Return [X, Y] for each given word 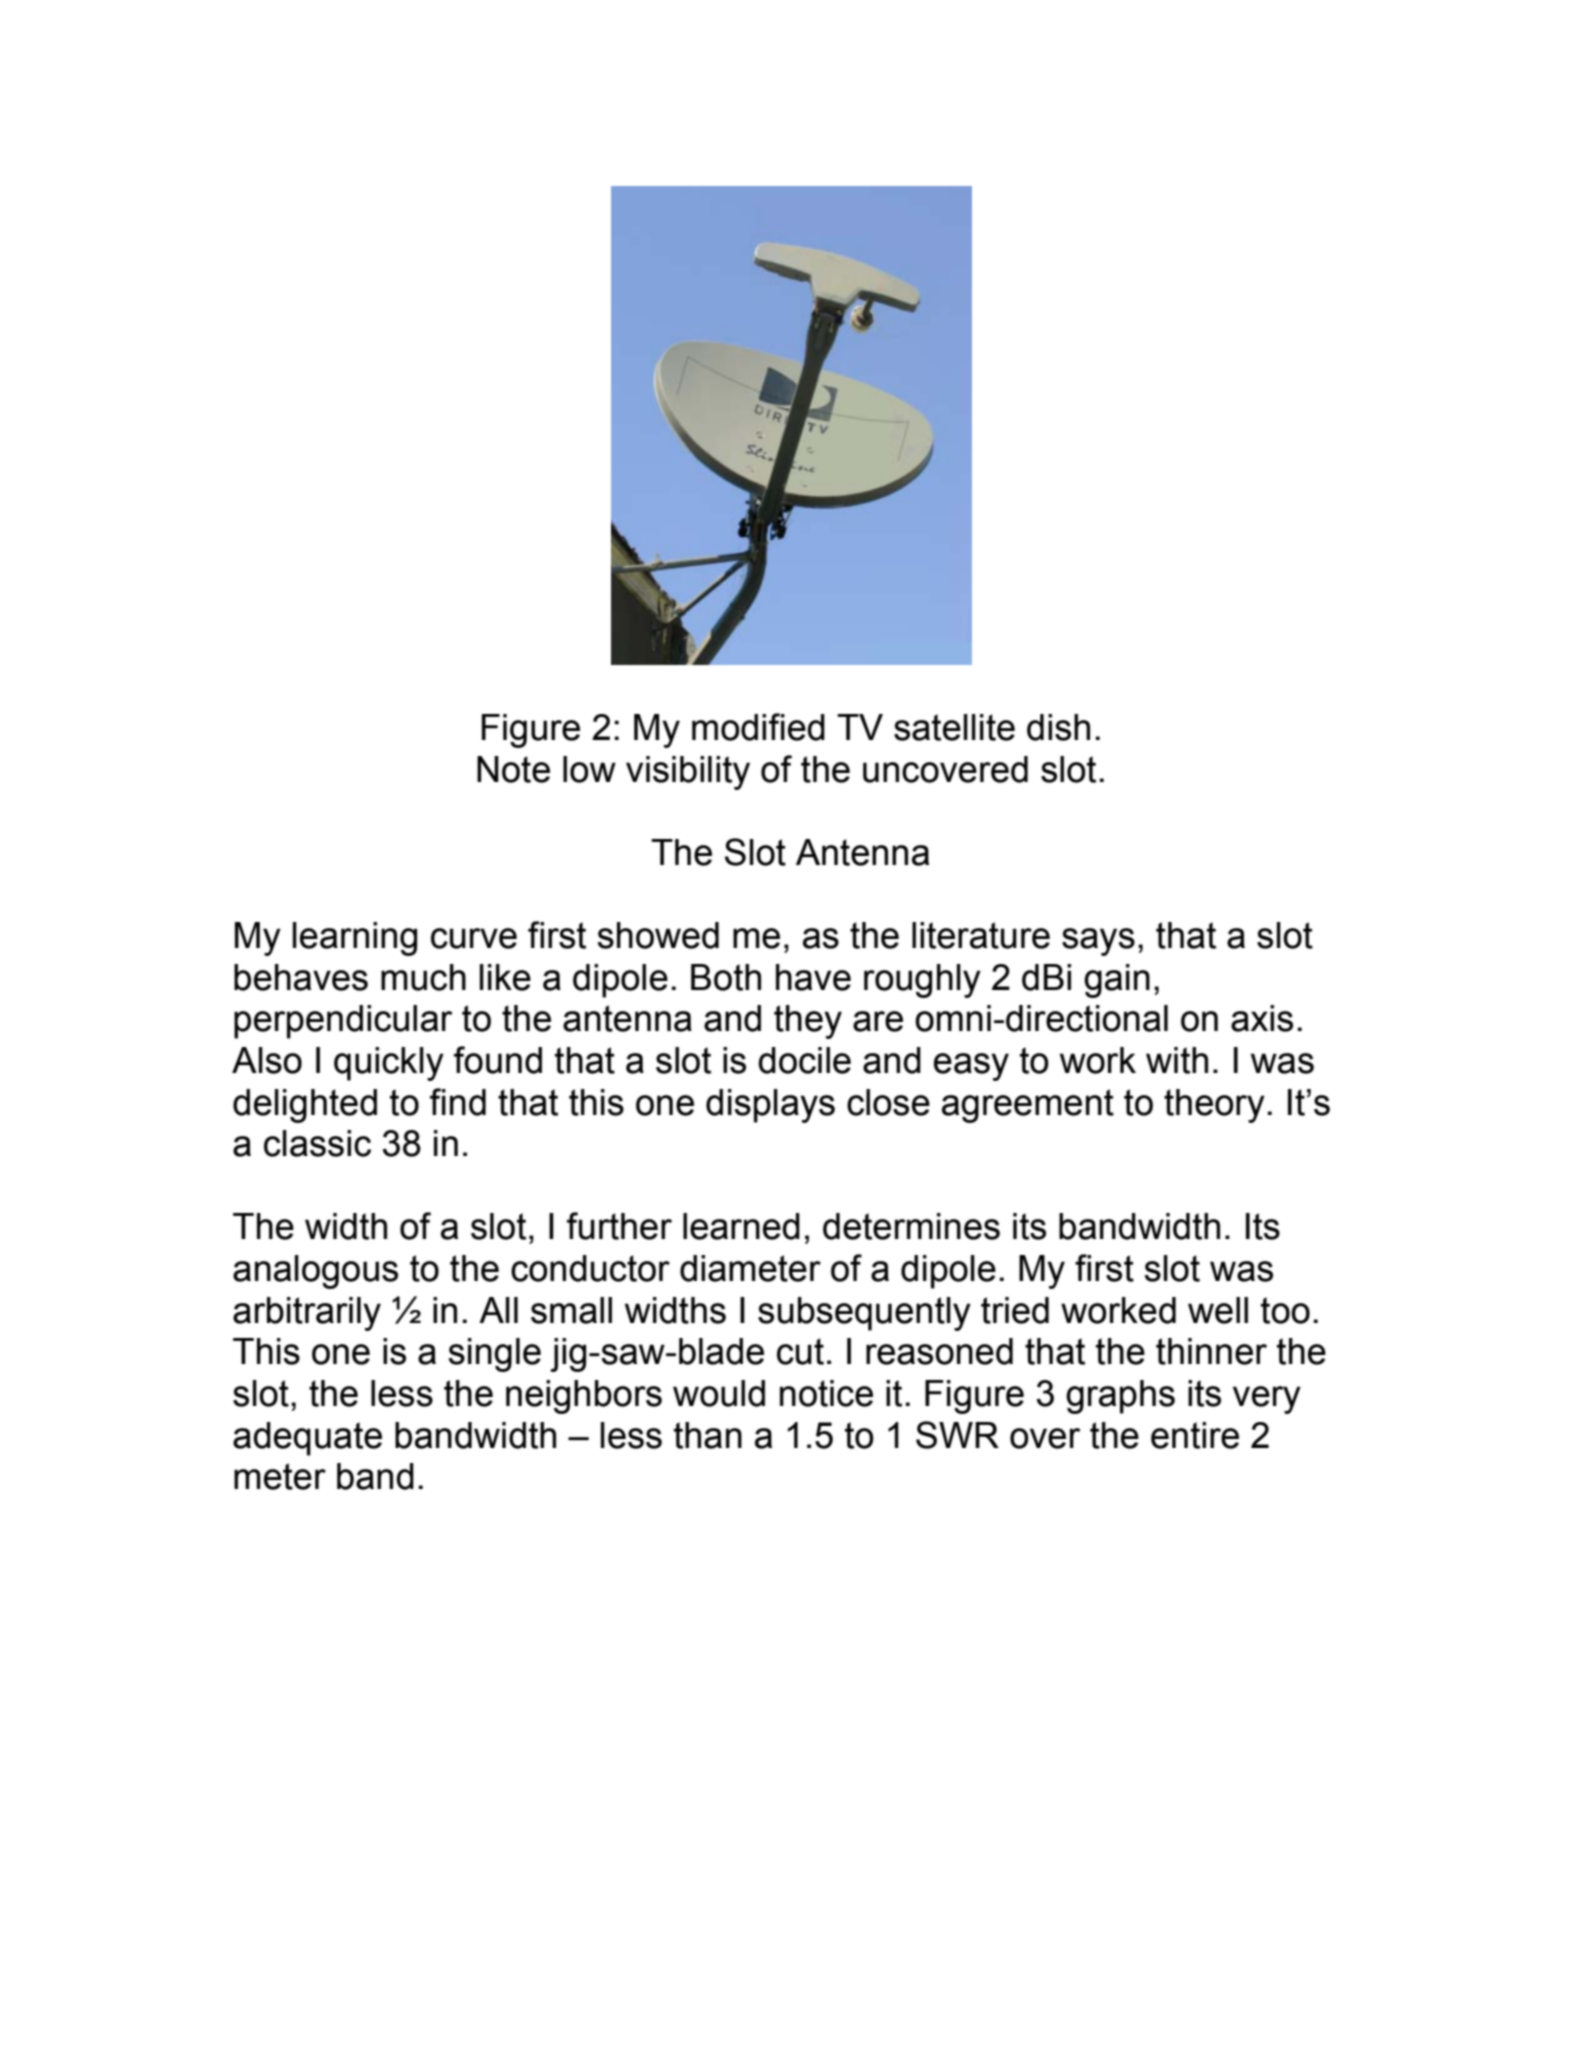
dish [1058, 727]
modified [758, 727]
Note [513, 769]
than [708, 1435]
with [1177, 1060]
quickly [389, 1064]
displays [770, 1106]
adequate [307, 1439]
